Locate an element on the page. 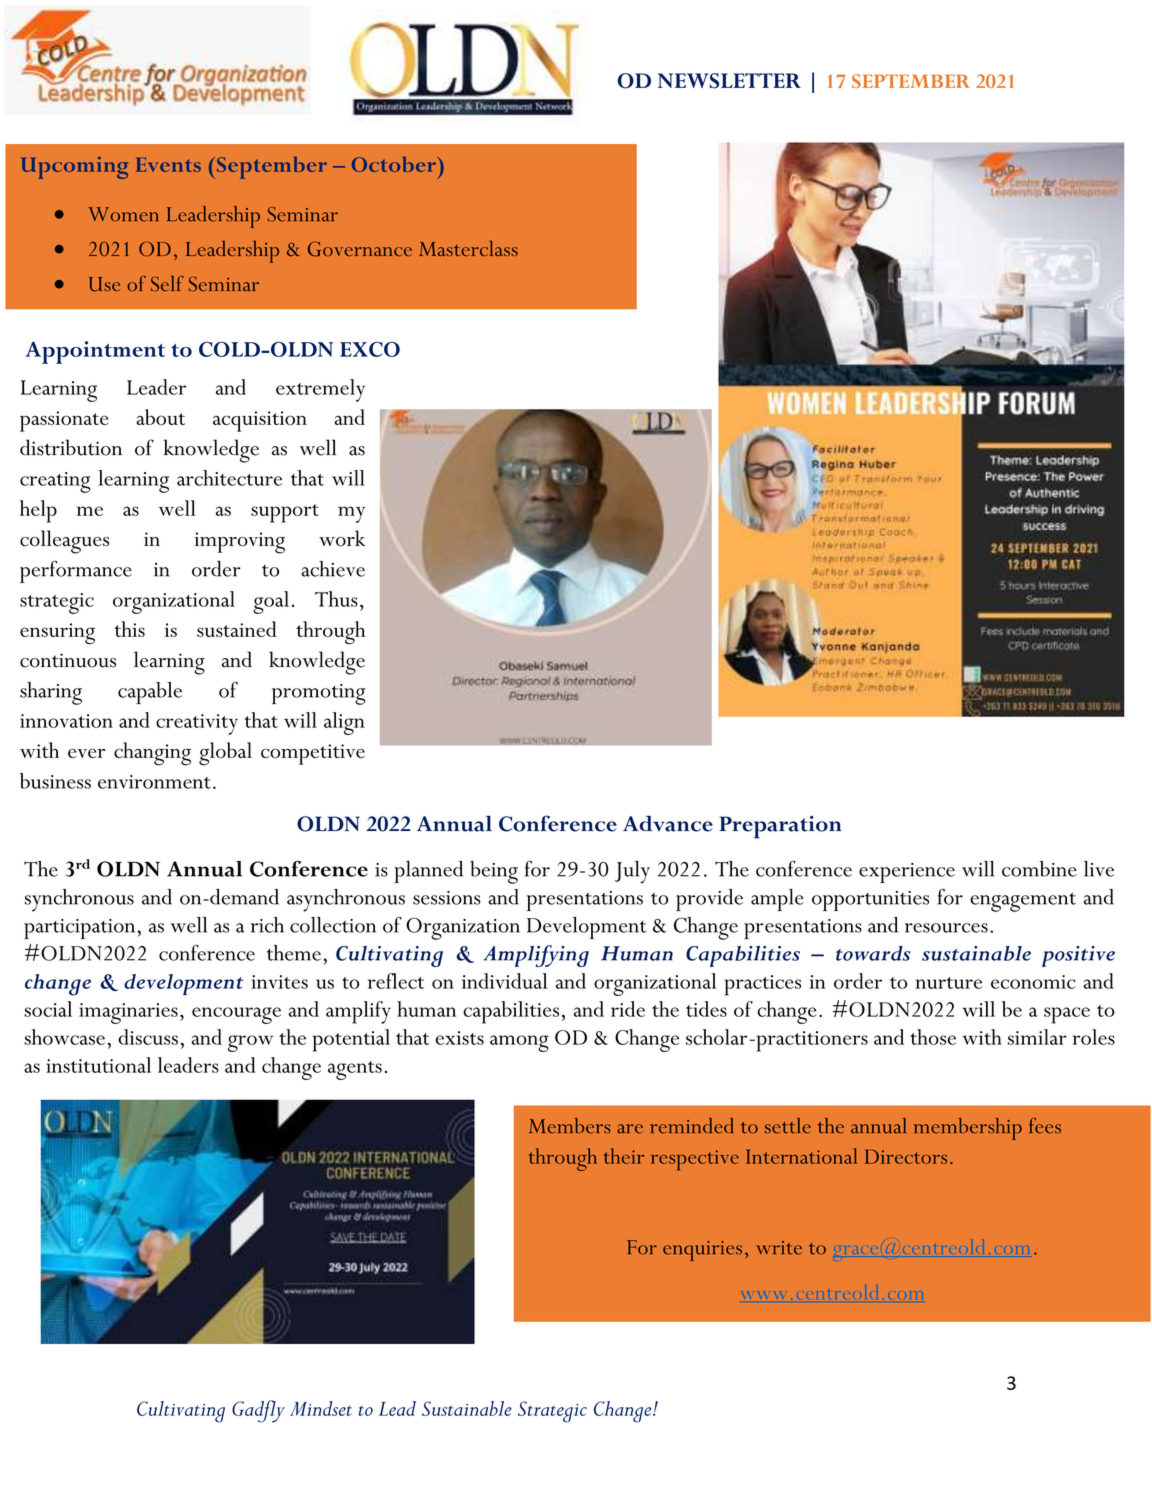 The width and height of the image is (1152, 1491). write is located at coordinates (779, 1248).
